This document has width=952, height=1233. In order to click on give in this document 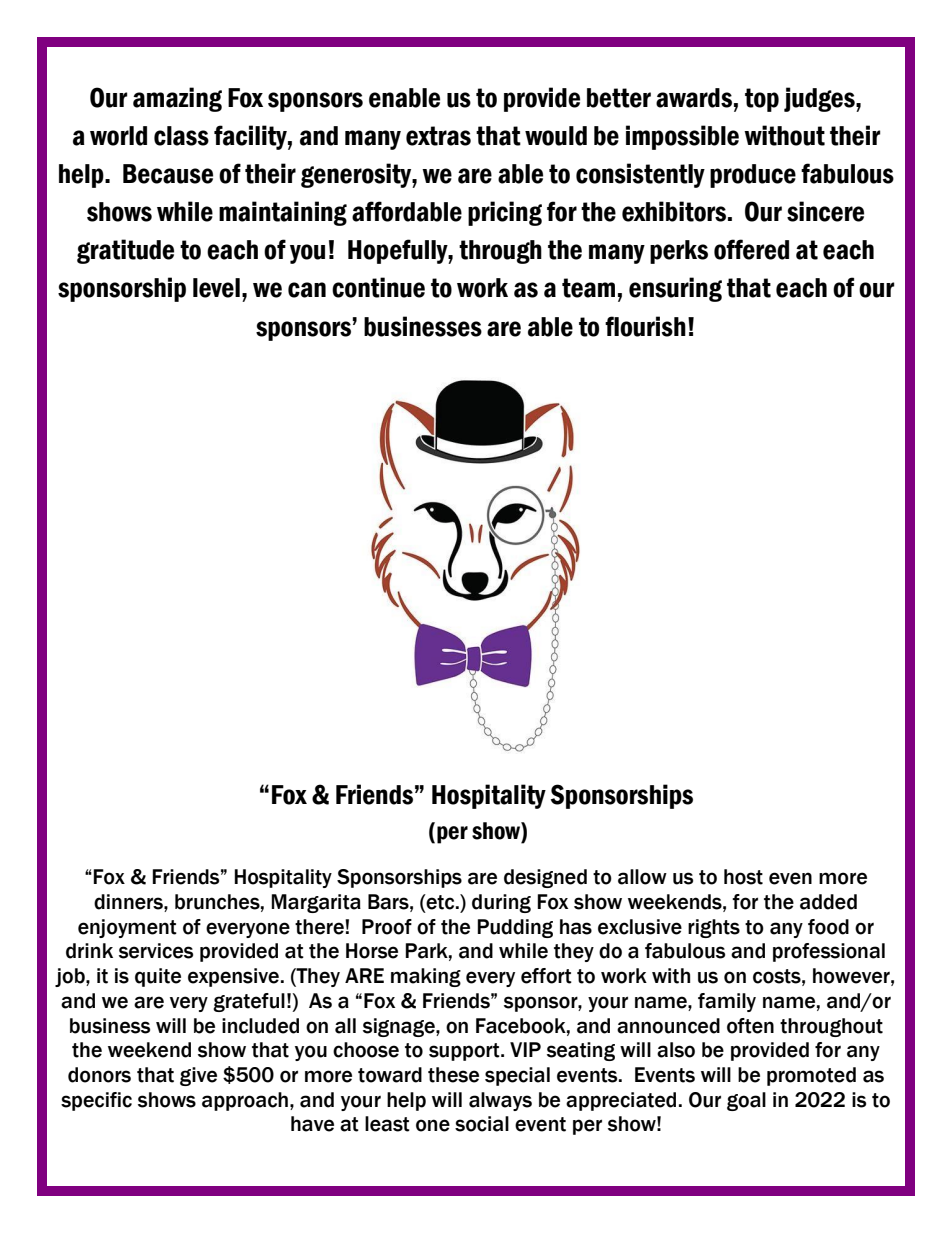, I will do `click(198, 1076)`.
